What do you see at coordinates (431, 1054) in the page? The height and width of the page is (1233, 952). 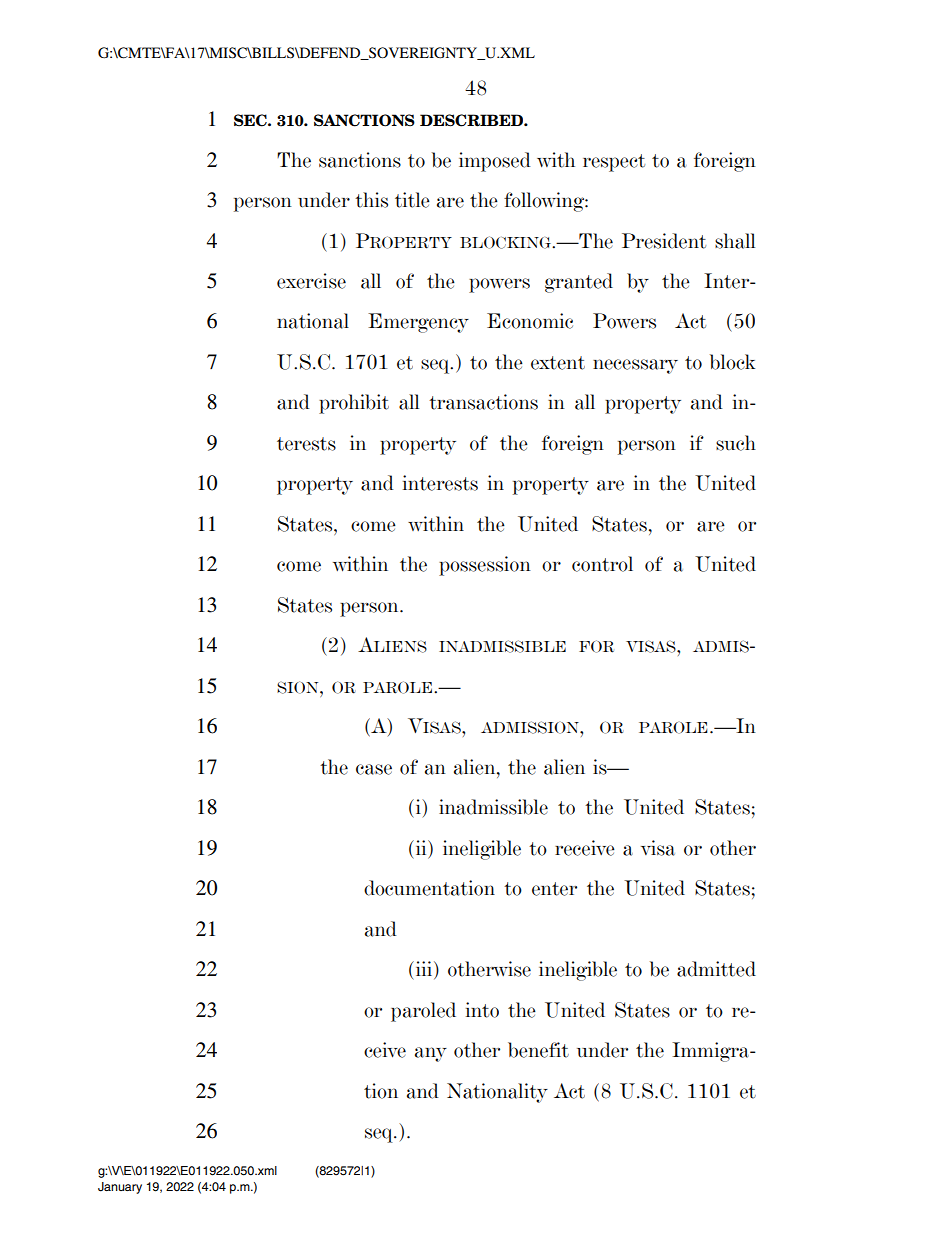 I see `any` at bounding box center [431, 1054].
